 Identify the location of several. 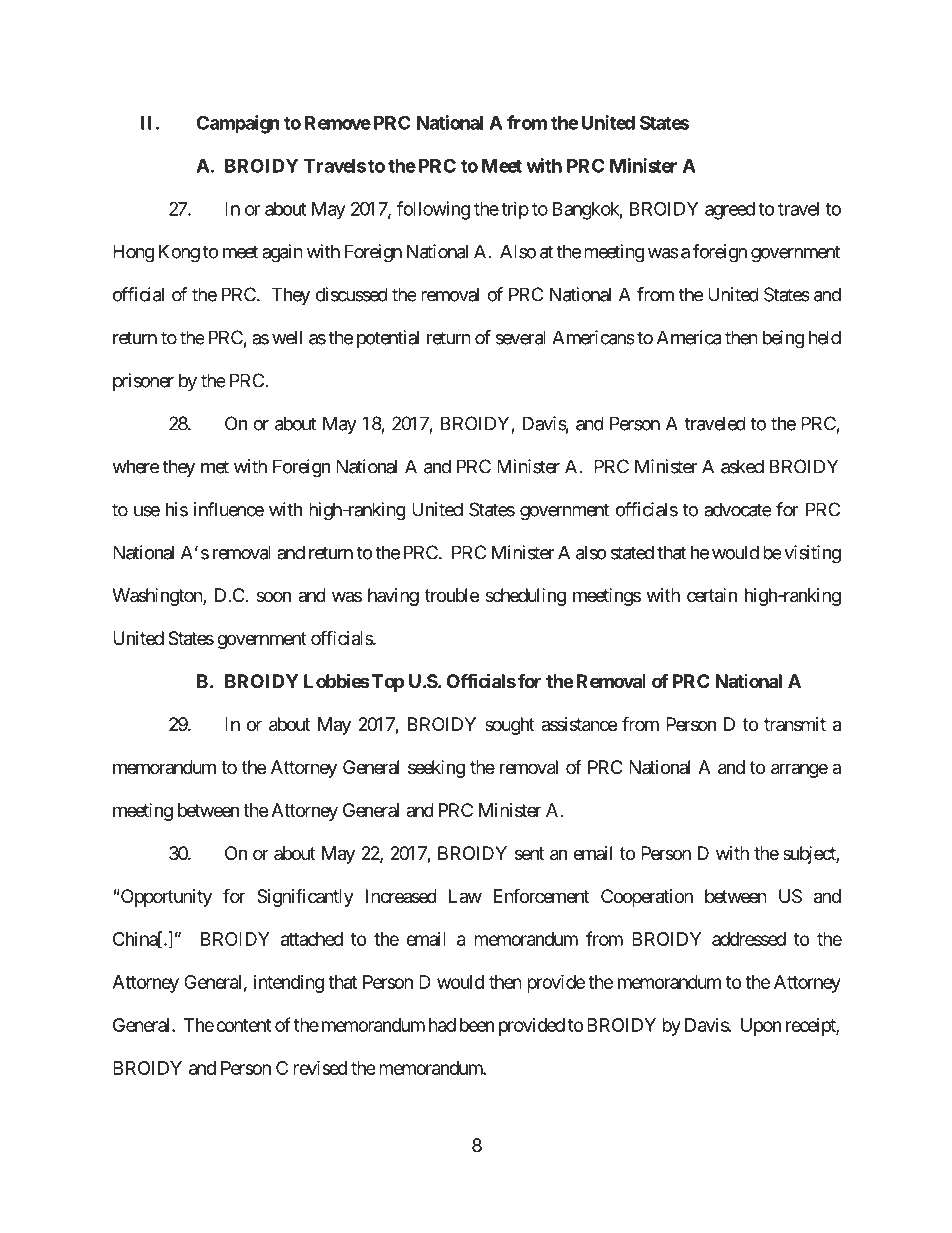
(521, 337).
